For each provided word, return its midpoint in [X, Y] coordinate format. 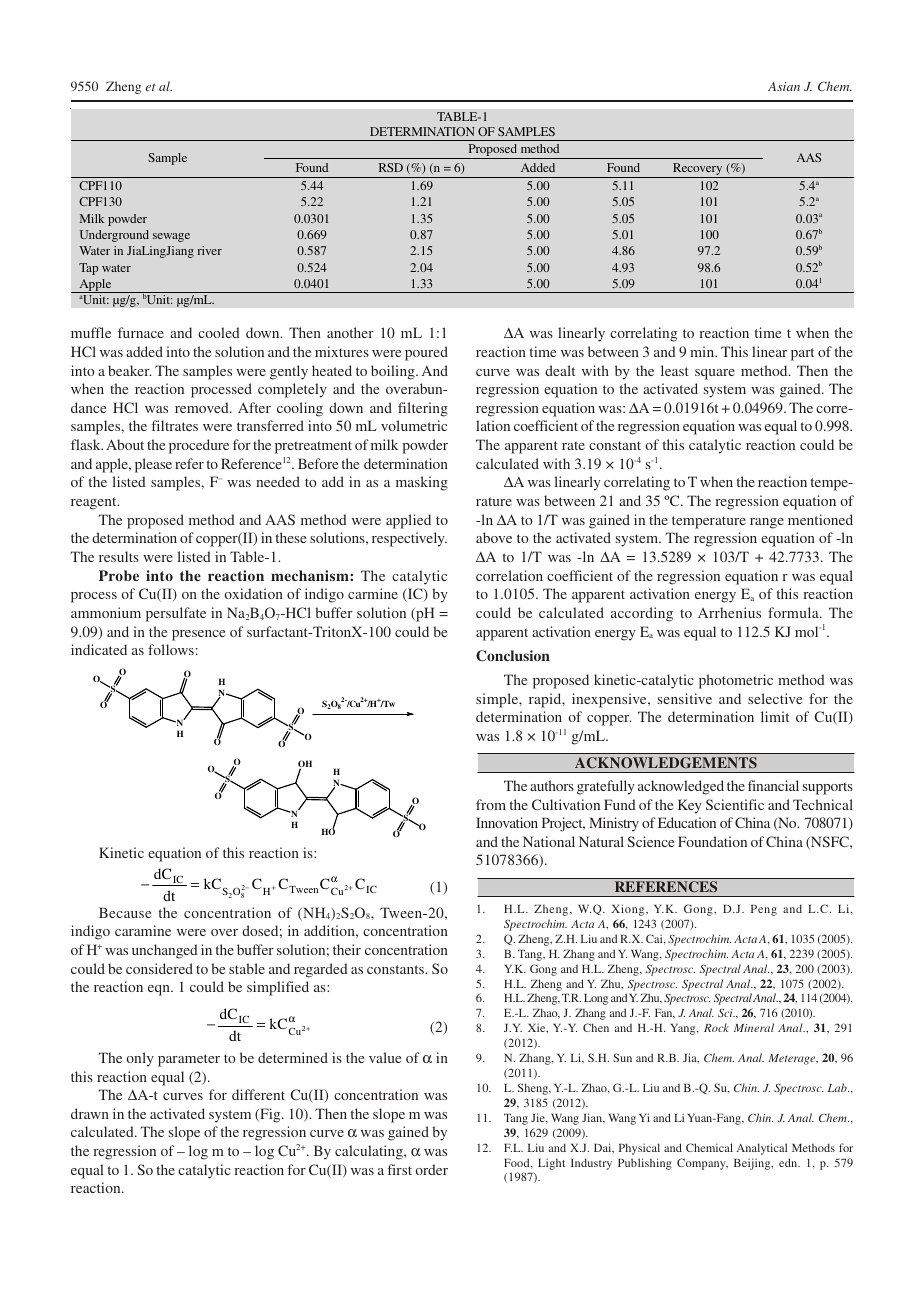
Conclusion [513, 656]
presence [198, 635]
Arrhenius [729, 612]
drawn [90, 1113]
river [210, 250]
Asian [784, 86]
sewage [171, 237]
